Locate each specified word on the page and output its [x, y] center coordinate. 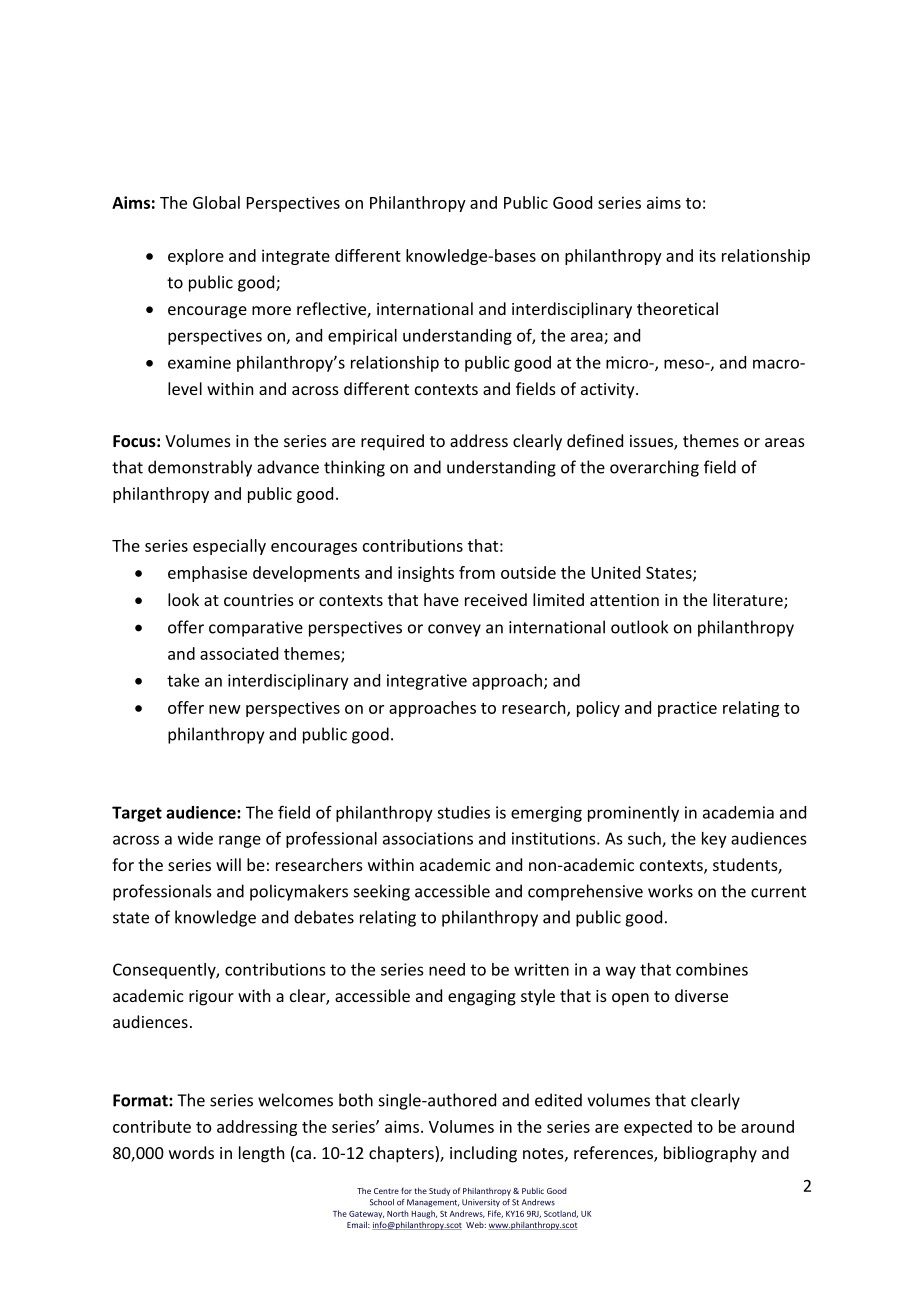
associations [428, 838]
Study [439, 1192]
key [714, 840]
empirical [362, 337]
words [191, 1152]
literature [749, 601]
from [477, 572]
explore [196, 257]
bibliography [710, 1154]
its [707, 255]
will [228, 864]
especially [229, 547]
